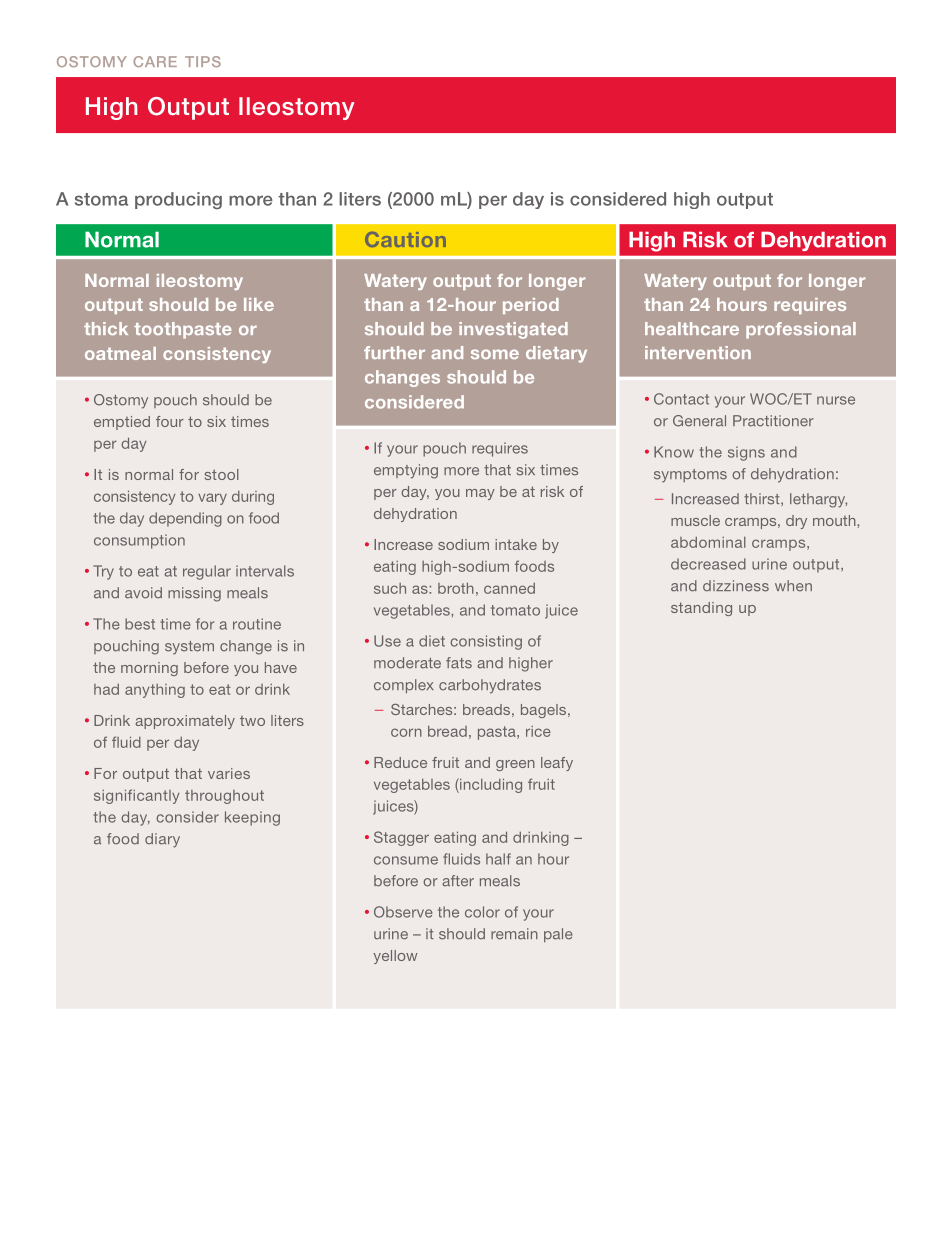 The width and height of the screenshot is (952, 1233). What do you see at coordinates (531, 306) in the screenshot?
I see `period` at bounding box center [531, 306].
